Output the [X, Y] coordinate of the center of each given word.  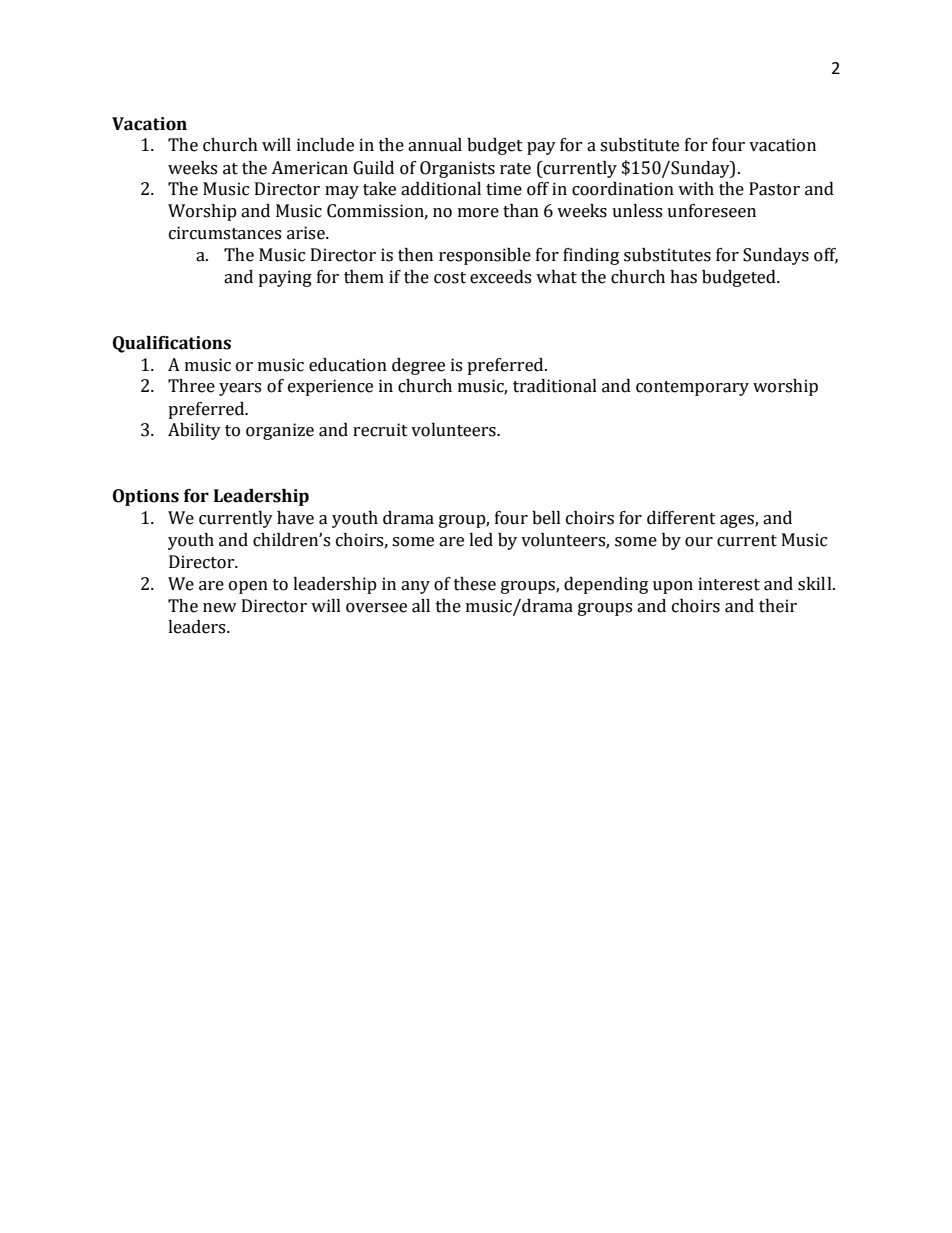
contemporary [692, 388]
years [240, 389]
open [248, 587]
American [309, 168]
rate [515, 169]
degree [418, 366]
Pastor [774, 189]
